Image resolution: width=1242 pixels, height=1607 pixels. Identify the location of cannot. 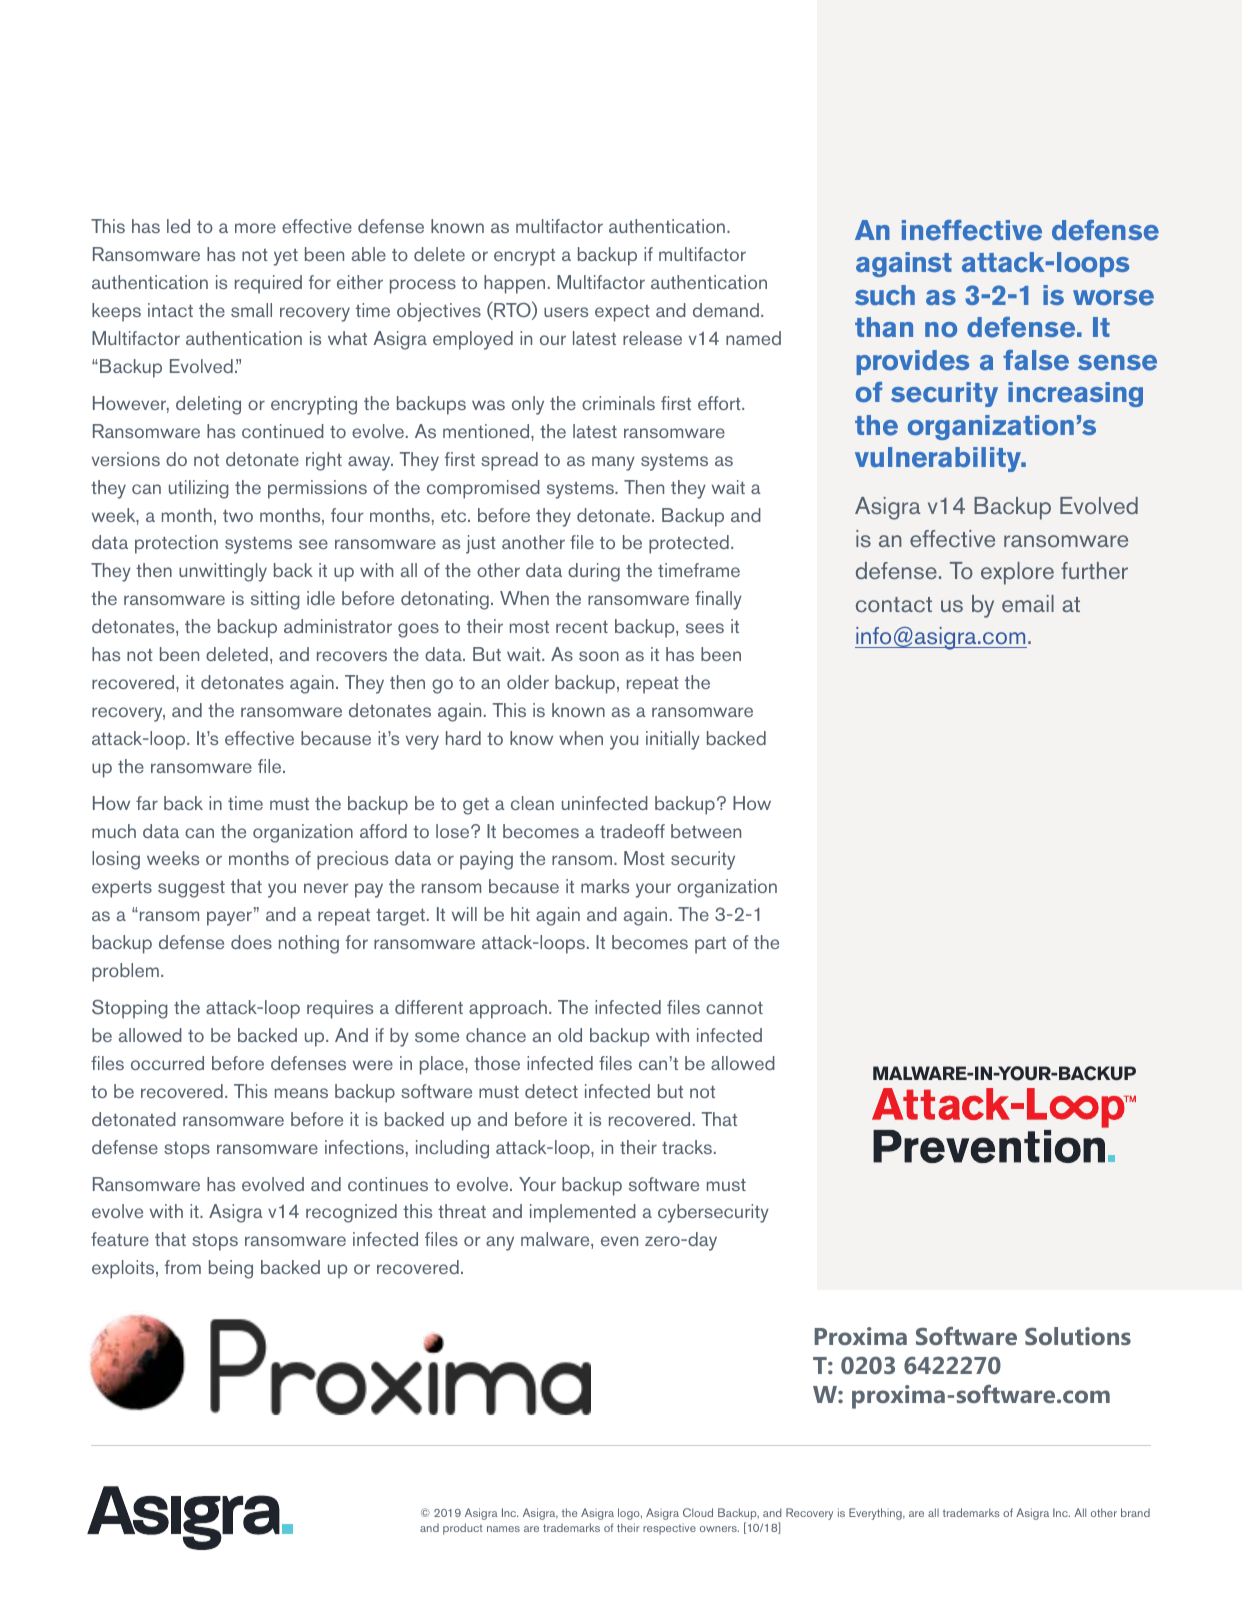
(734, 1008).
